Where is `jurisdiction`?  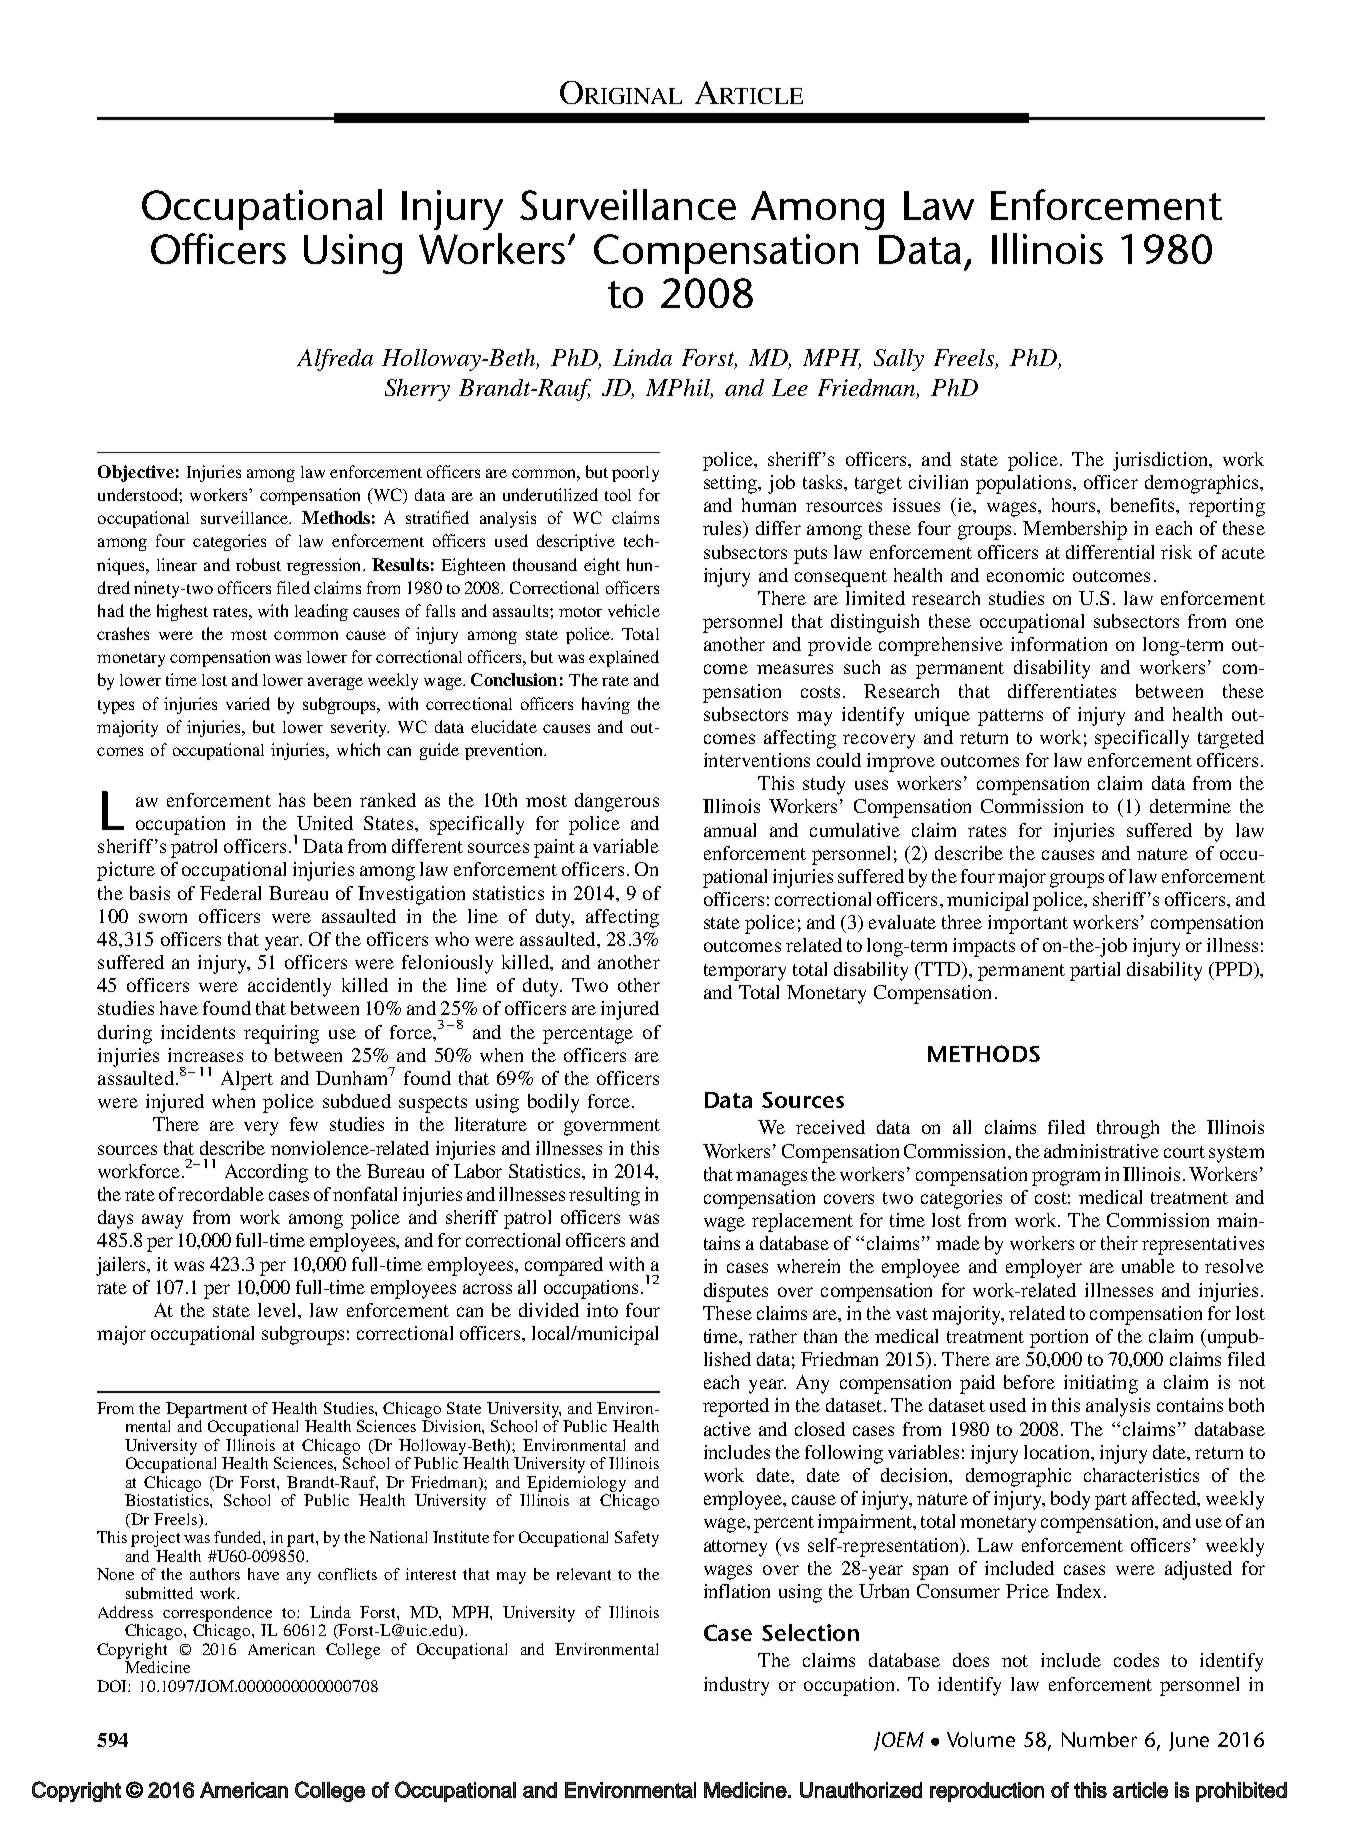
jurisdiction is located at coordinates (1161, 461).
